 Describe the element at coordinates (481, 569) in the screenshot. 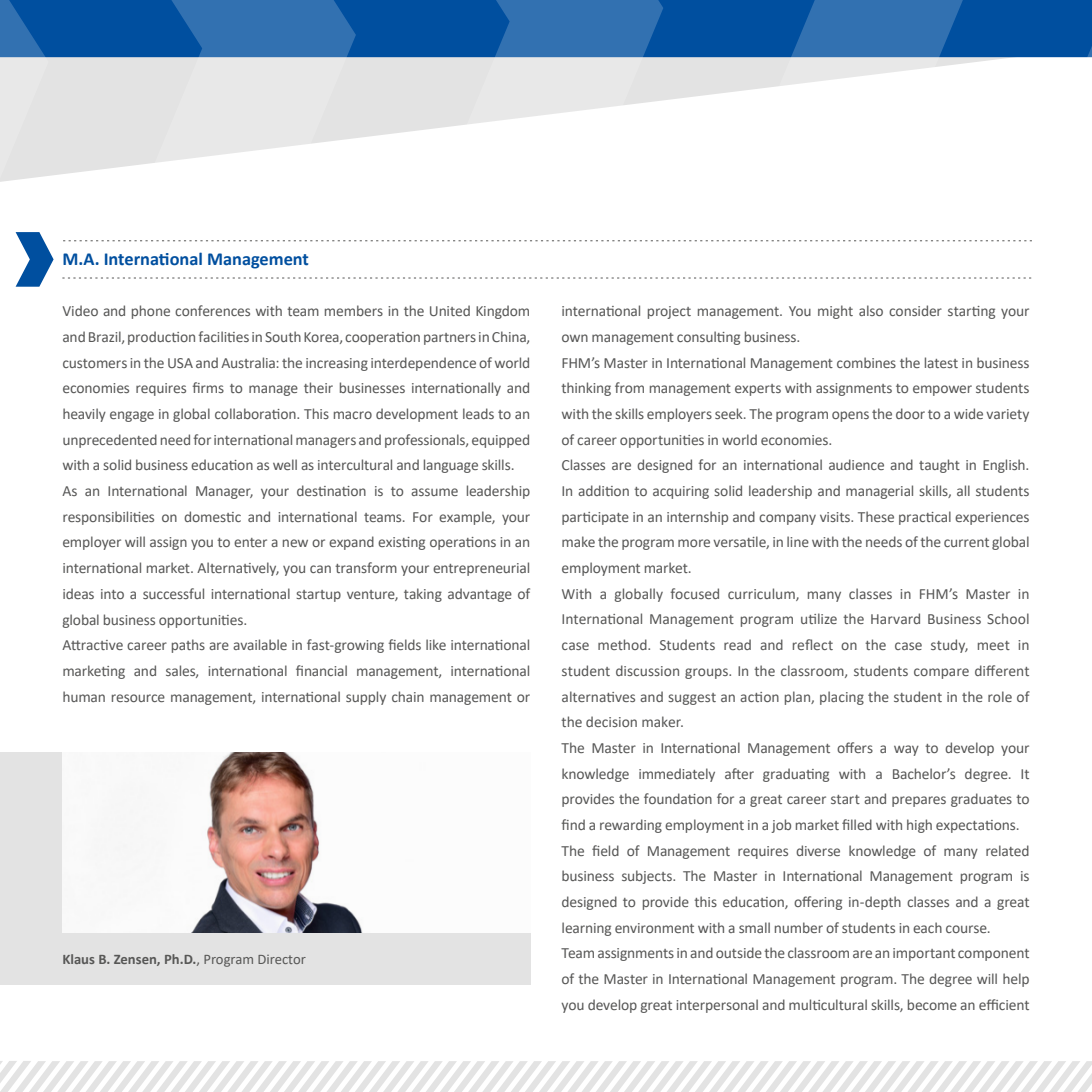

I see `entrepreneurial` at that location.
